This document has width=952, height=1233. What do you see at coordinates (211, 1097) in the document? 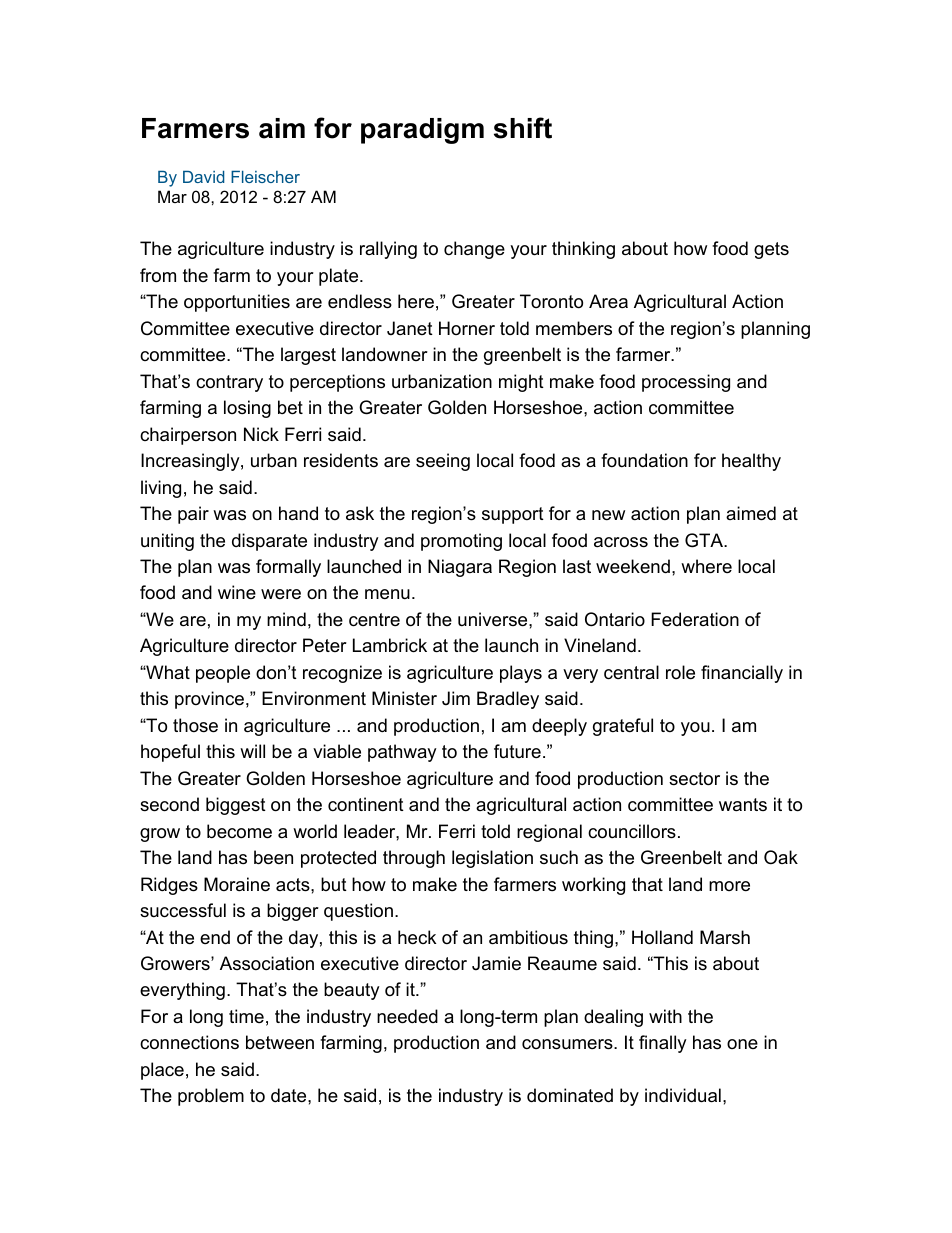
I see `problem` at bounding box center [211, 1097].
